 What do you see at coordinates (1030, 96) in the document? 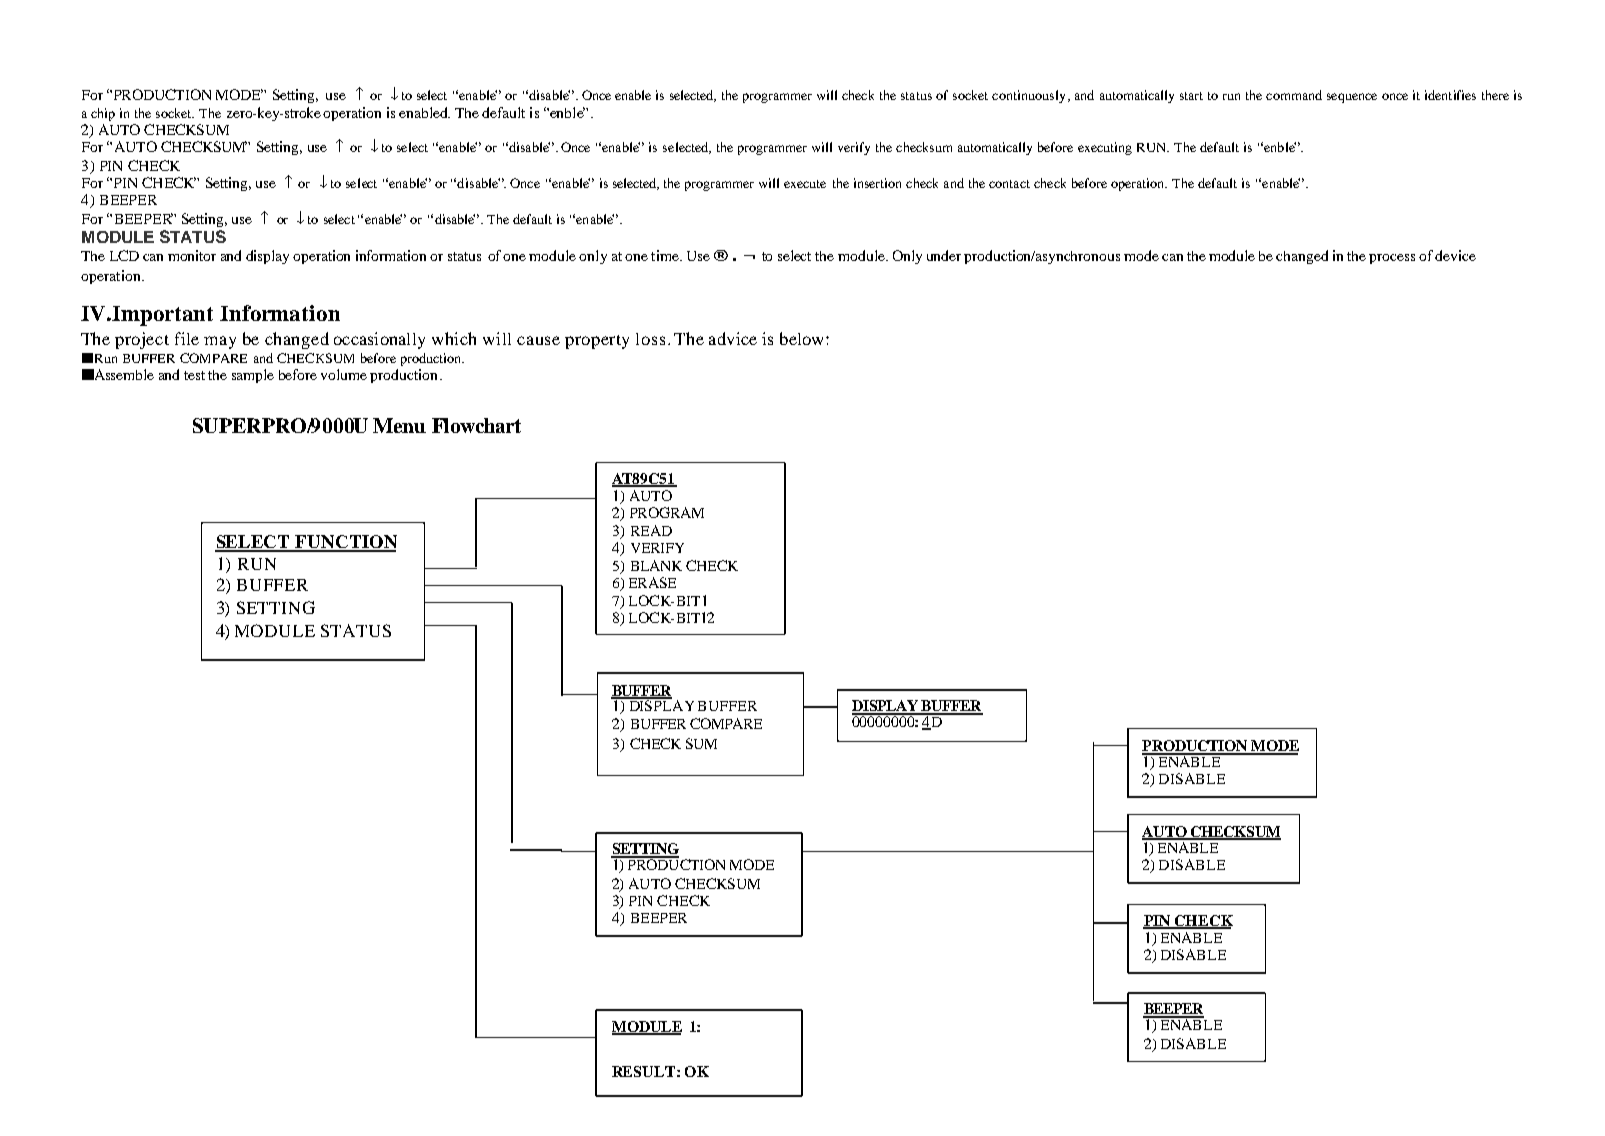
I see `continuously` at bounding box center [1030, 96].
